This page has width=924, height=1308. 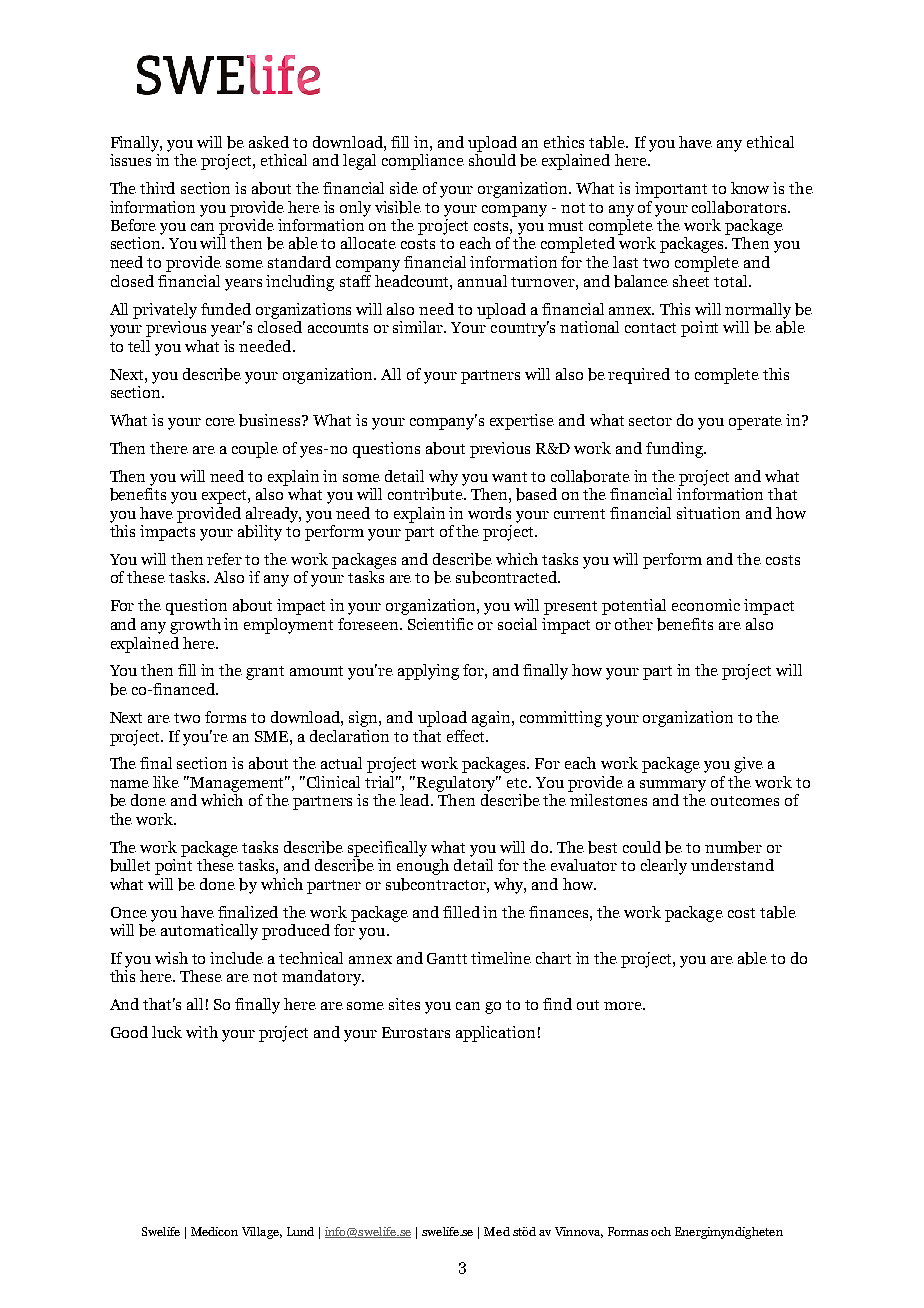 What do you see at coordinates (661, 1231) in the page?
I see `och` at bounding box center [661, 1231].
